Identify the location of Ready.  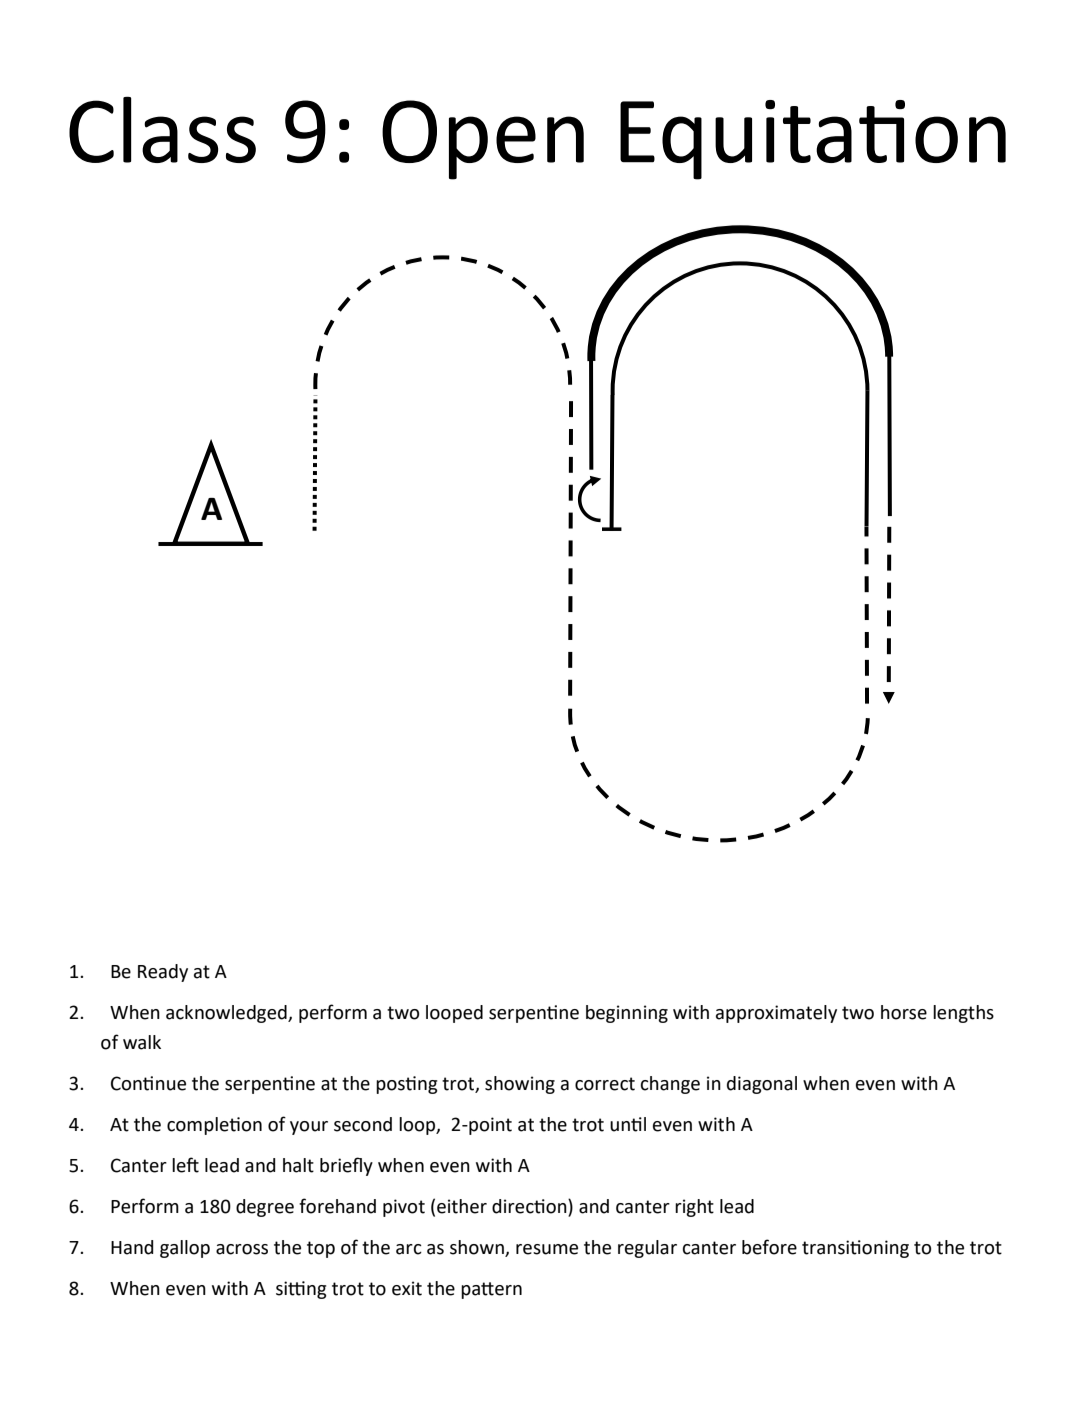
(163, 973).
